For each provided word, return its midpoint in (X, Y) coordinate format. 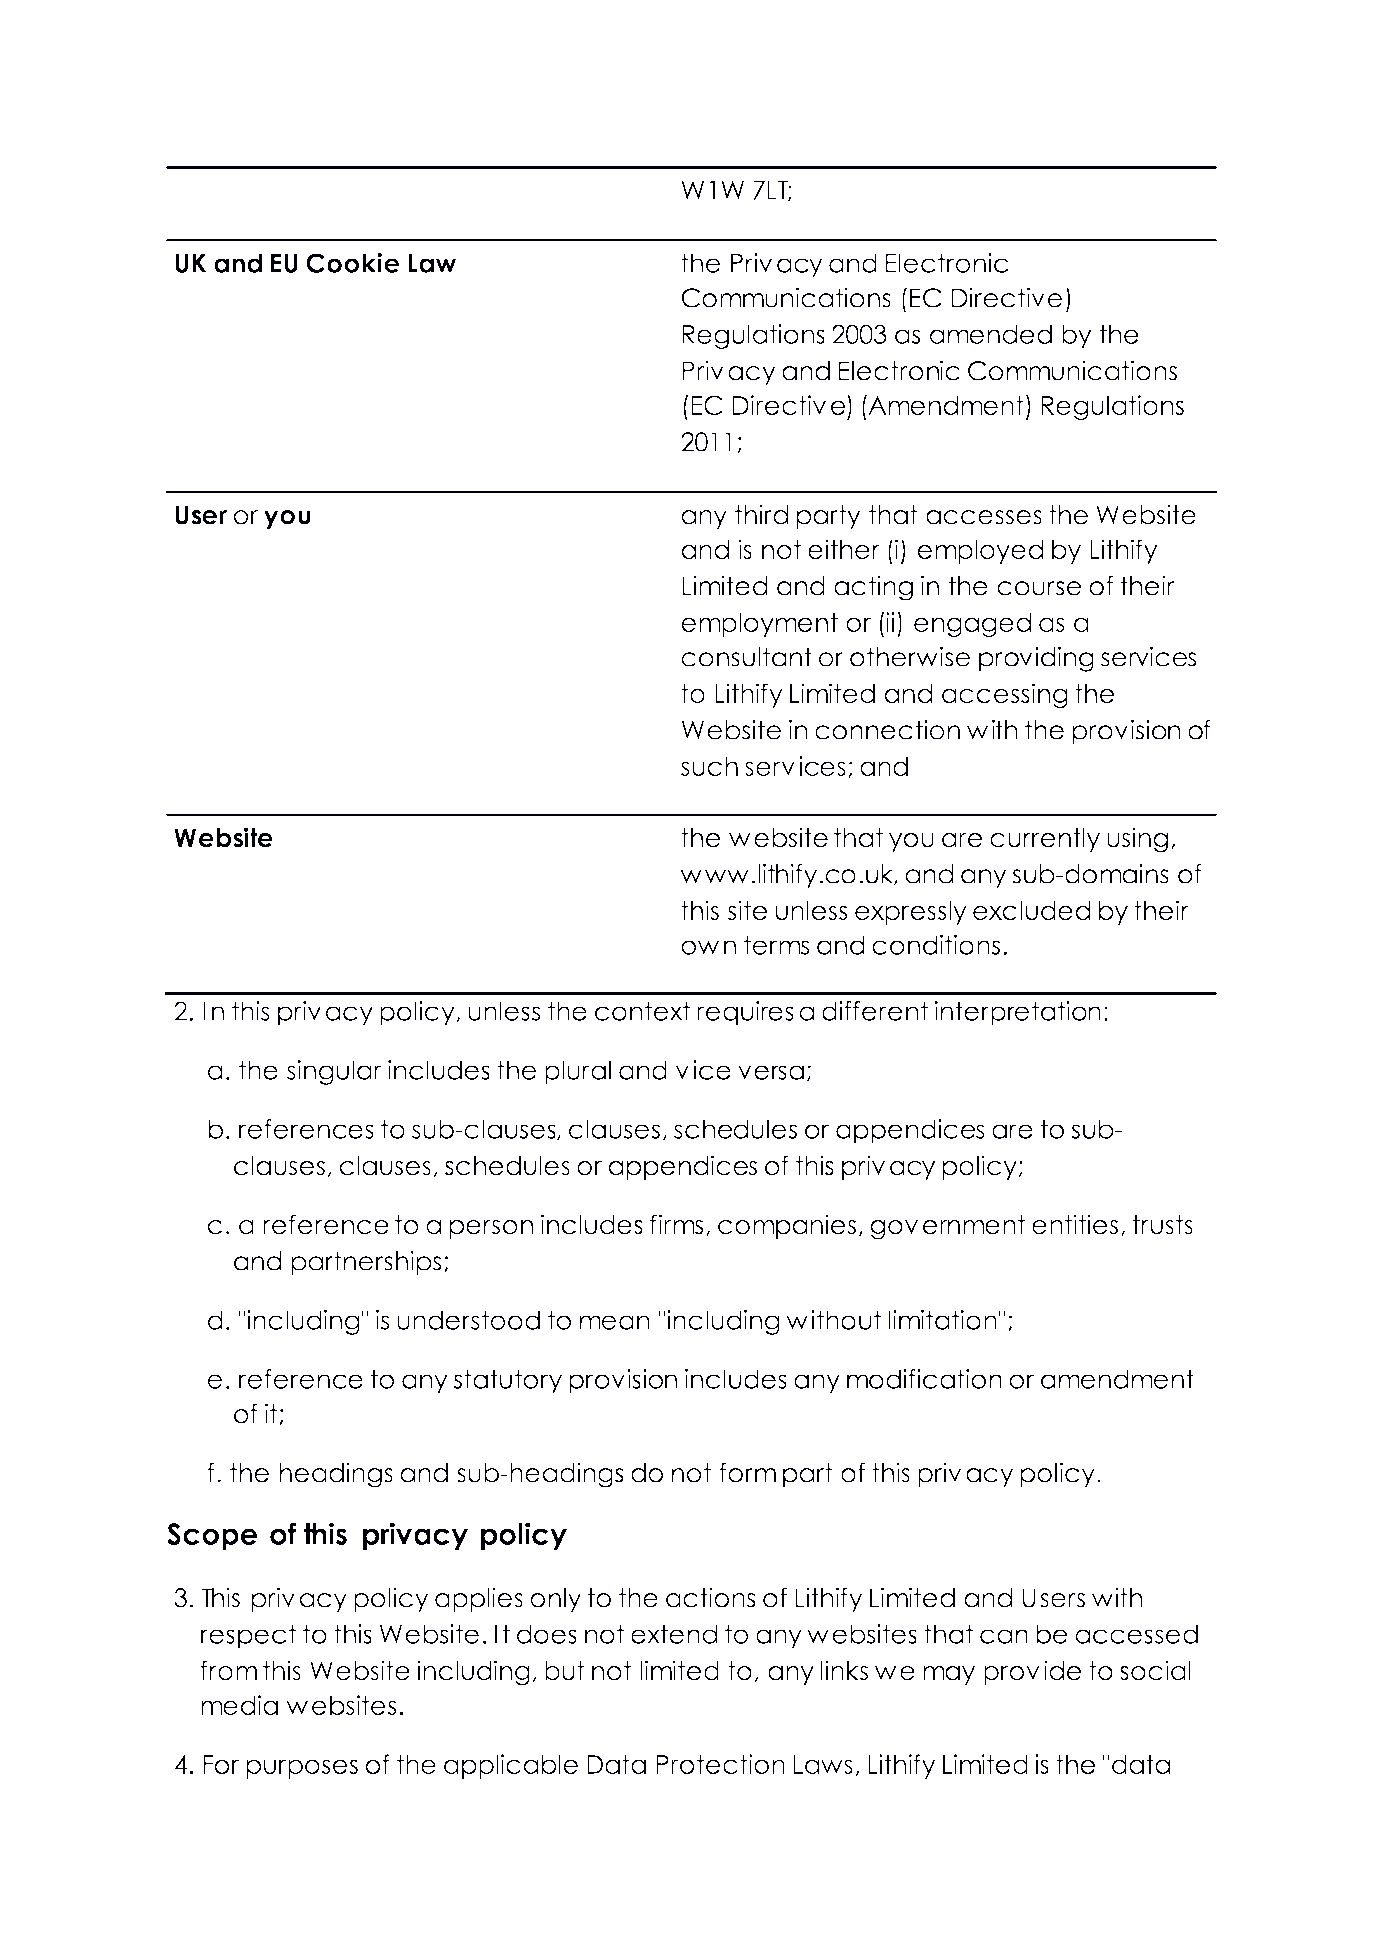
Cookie (353, 263)
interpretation (1018, 1013)
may (949, 1675)
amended (991, 334)
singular (334, 1072)
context (643, 1011)
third (761, 514)
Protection (720, 1764)
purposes (302, 1769)
